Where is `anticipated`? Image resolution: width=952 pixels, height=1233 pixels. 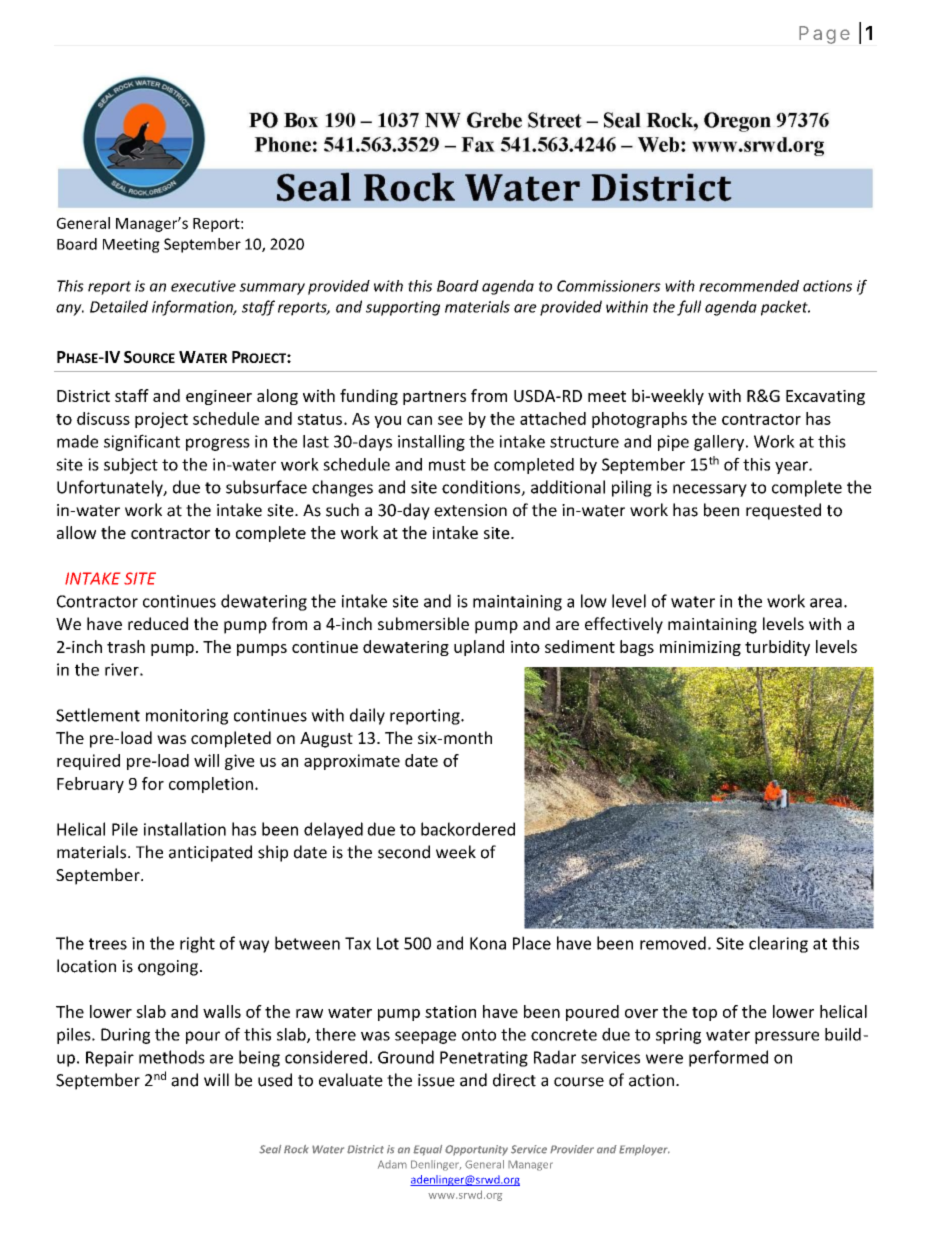
anticipated is located at coordinates (210, 853).
